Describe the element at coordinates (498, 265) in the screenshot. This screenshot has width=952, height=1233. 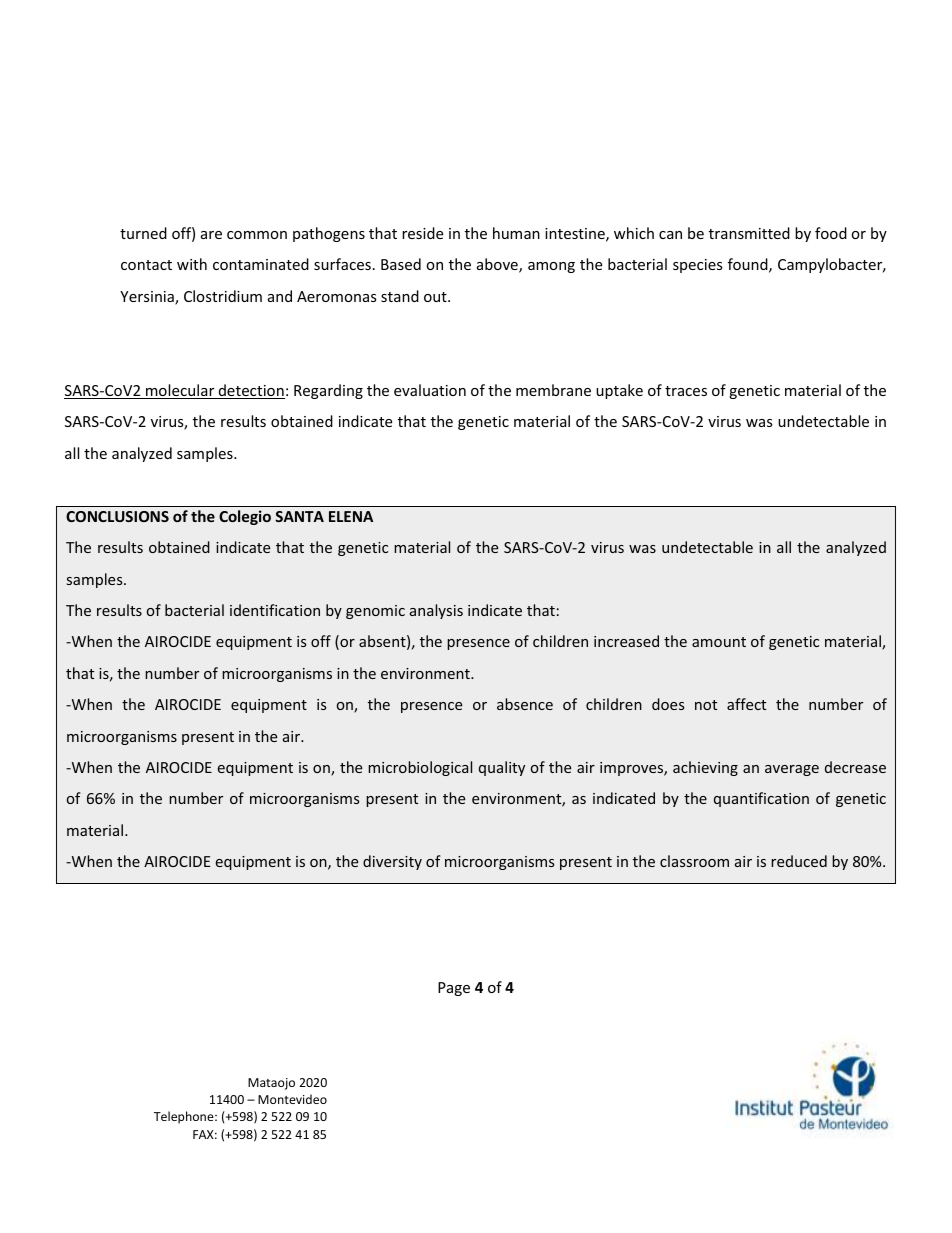
I see `above` at that location.
